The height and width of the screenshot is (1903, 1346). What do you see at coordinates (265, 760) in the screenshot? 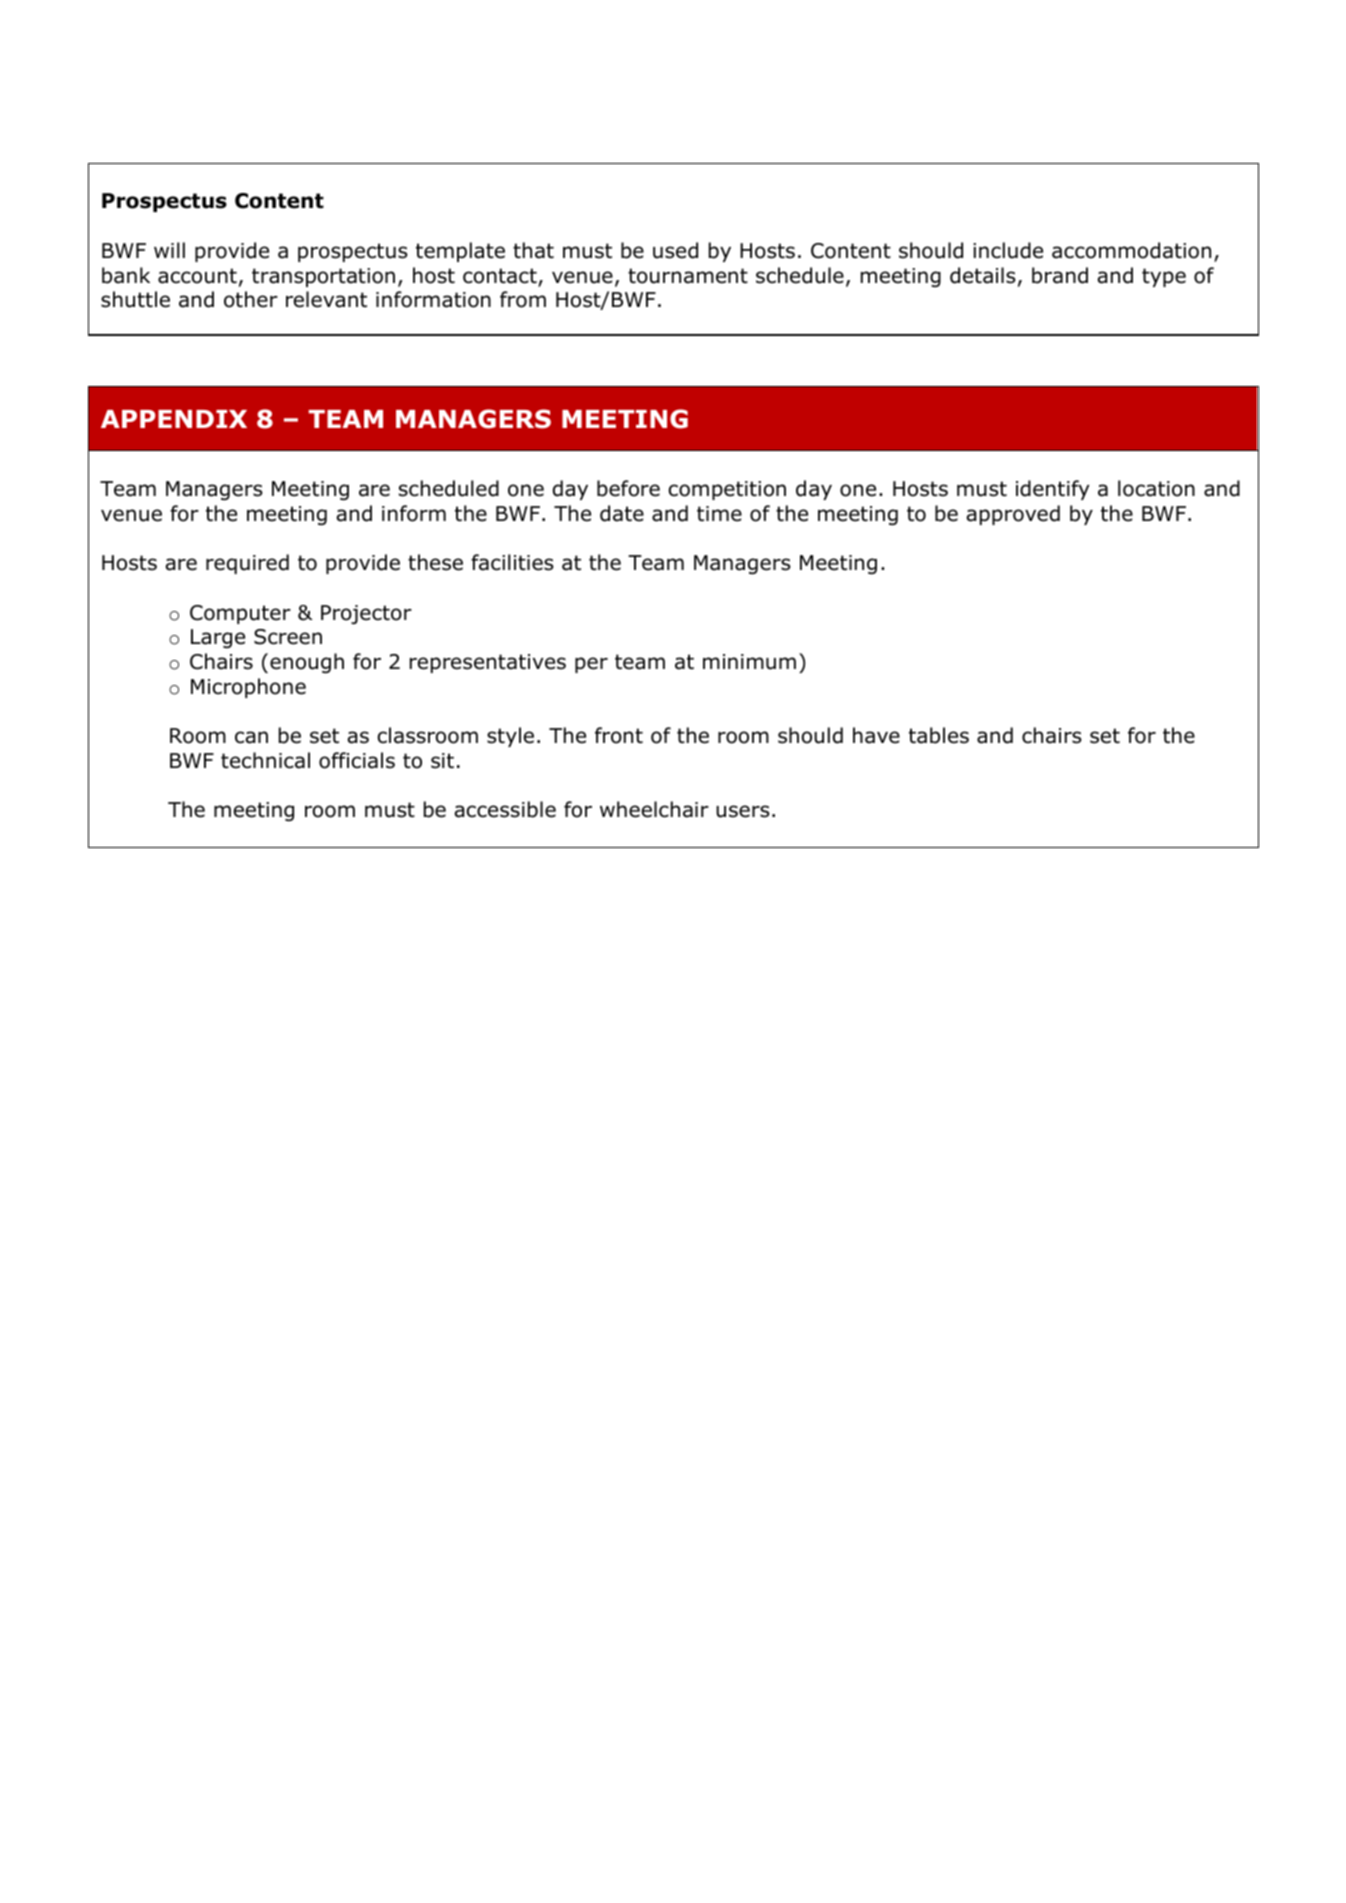
I see `technical` at bounding box center [265, 760].
